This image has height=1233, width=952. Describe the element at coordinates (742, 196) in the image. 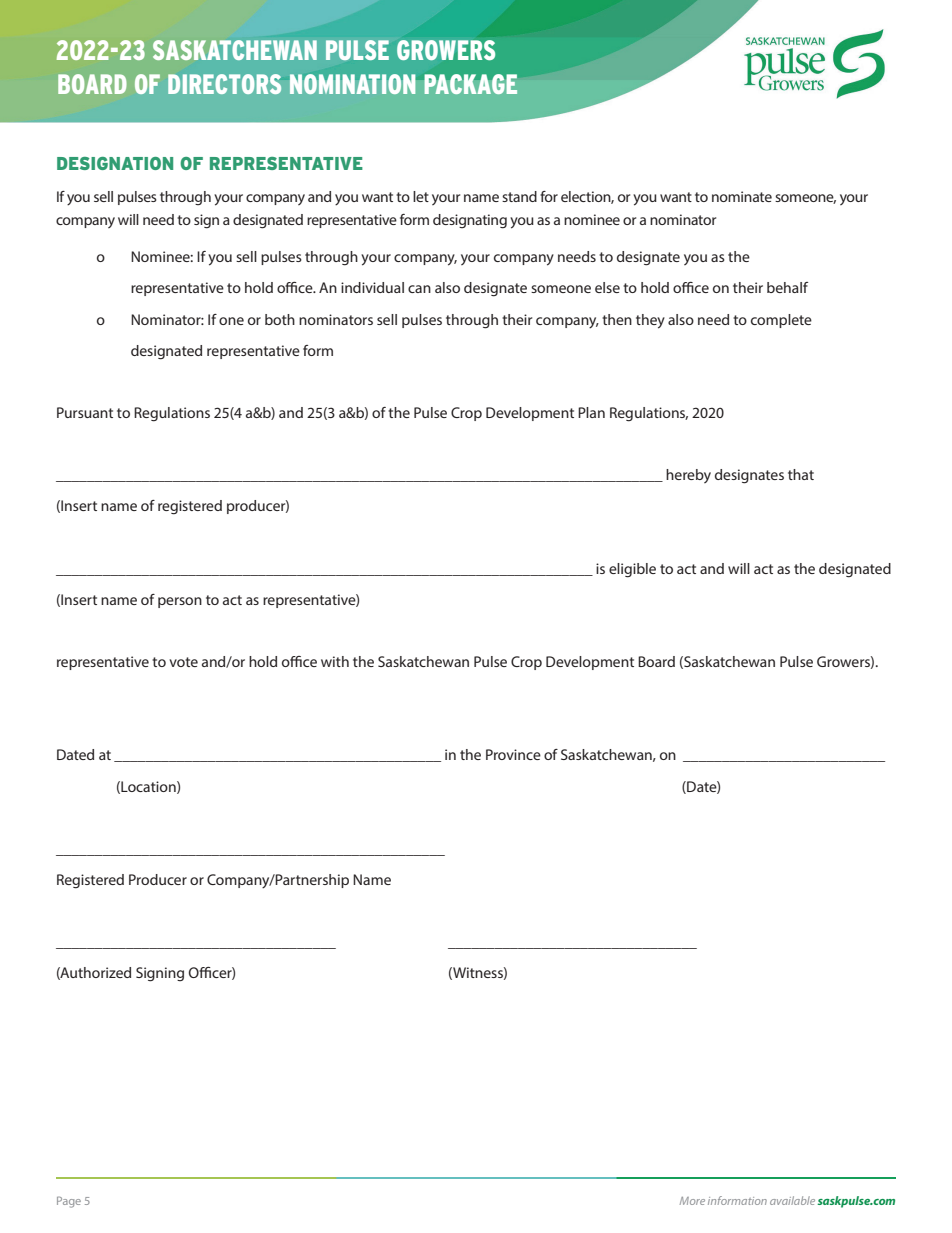

I see `nominate` at that location.
